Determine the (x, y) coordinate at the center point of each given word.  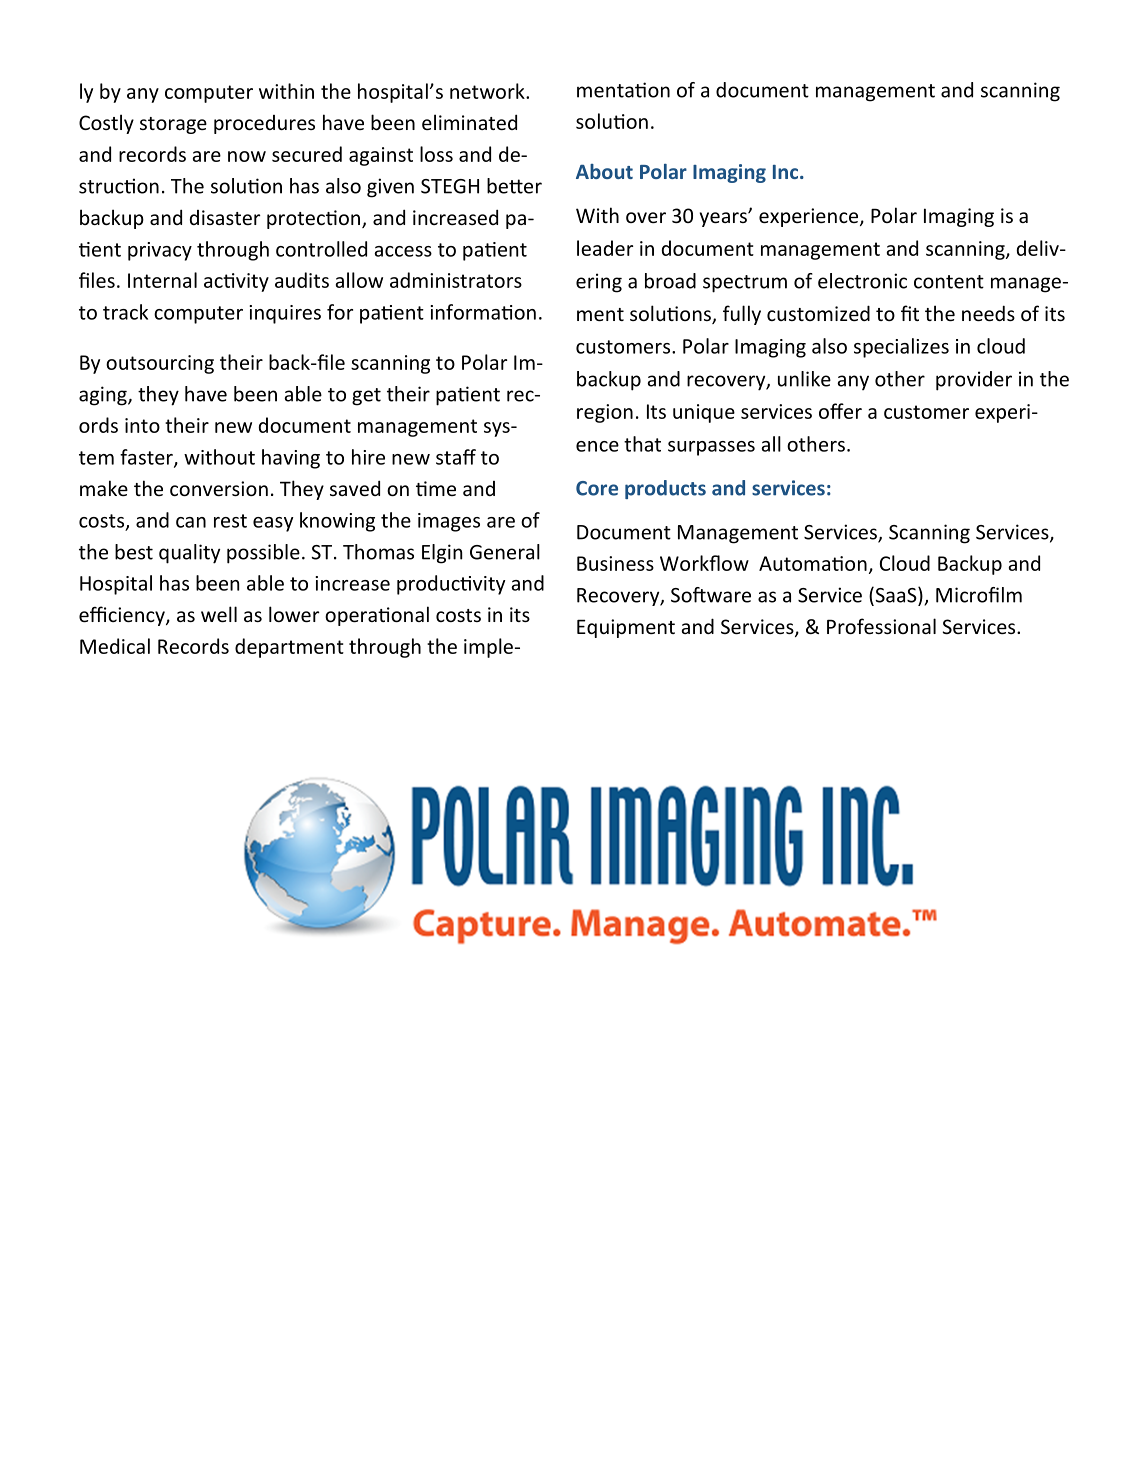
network (488, 91)
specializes (901, 348)
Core (597, 488)
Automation (813, 563)
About (604, 171)
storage (173, 125)
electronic (862, 281)
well (219, 614)
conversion (219, 488)
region (605, 413)
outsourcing (160, 364)
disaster (225, 217)
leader (605, 248)
